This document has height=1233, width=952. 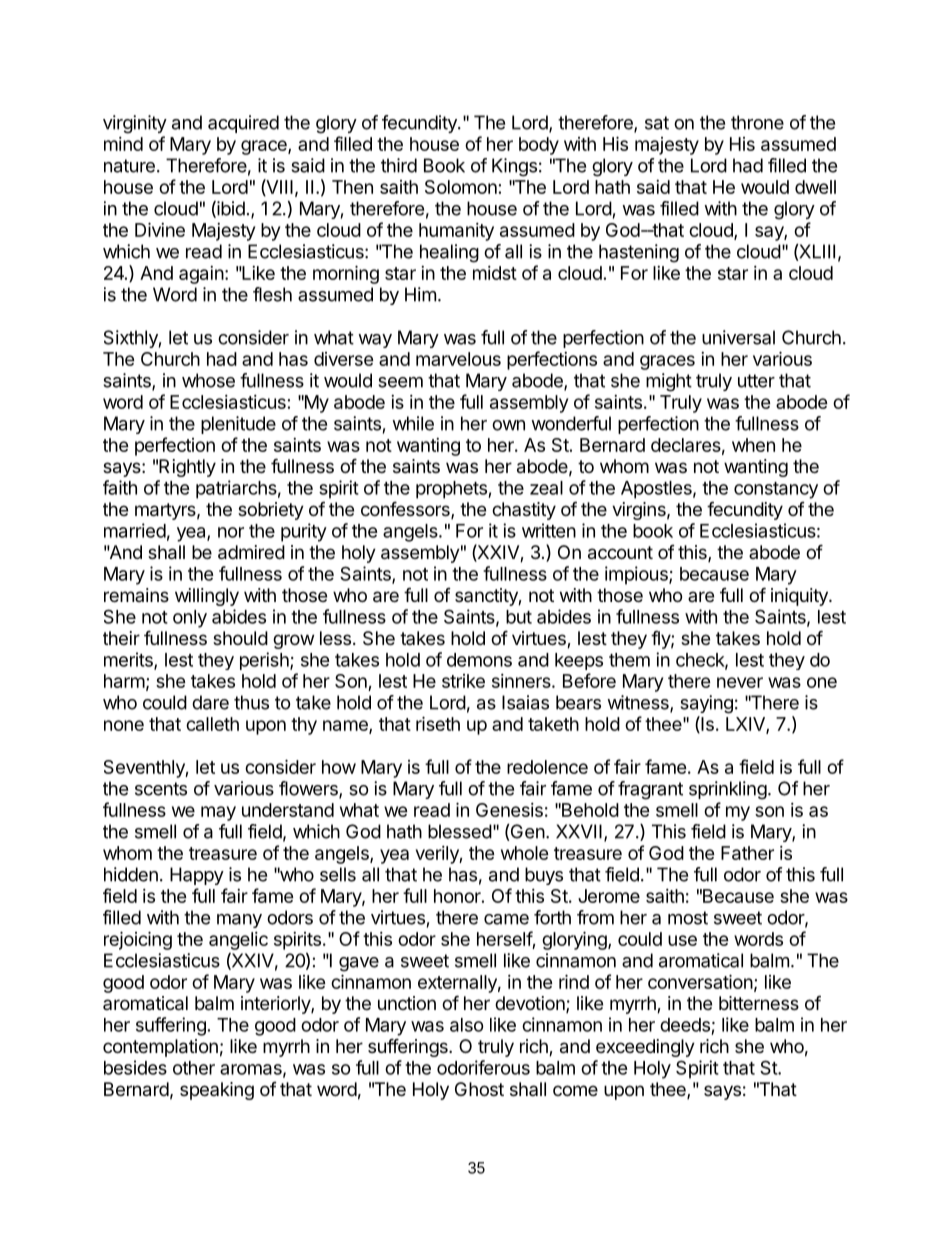 What do you see at coordinates (757, 122) in the document?
I see `throne` at bounding box center [757, 122].
